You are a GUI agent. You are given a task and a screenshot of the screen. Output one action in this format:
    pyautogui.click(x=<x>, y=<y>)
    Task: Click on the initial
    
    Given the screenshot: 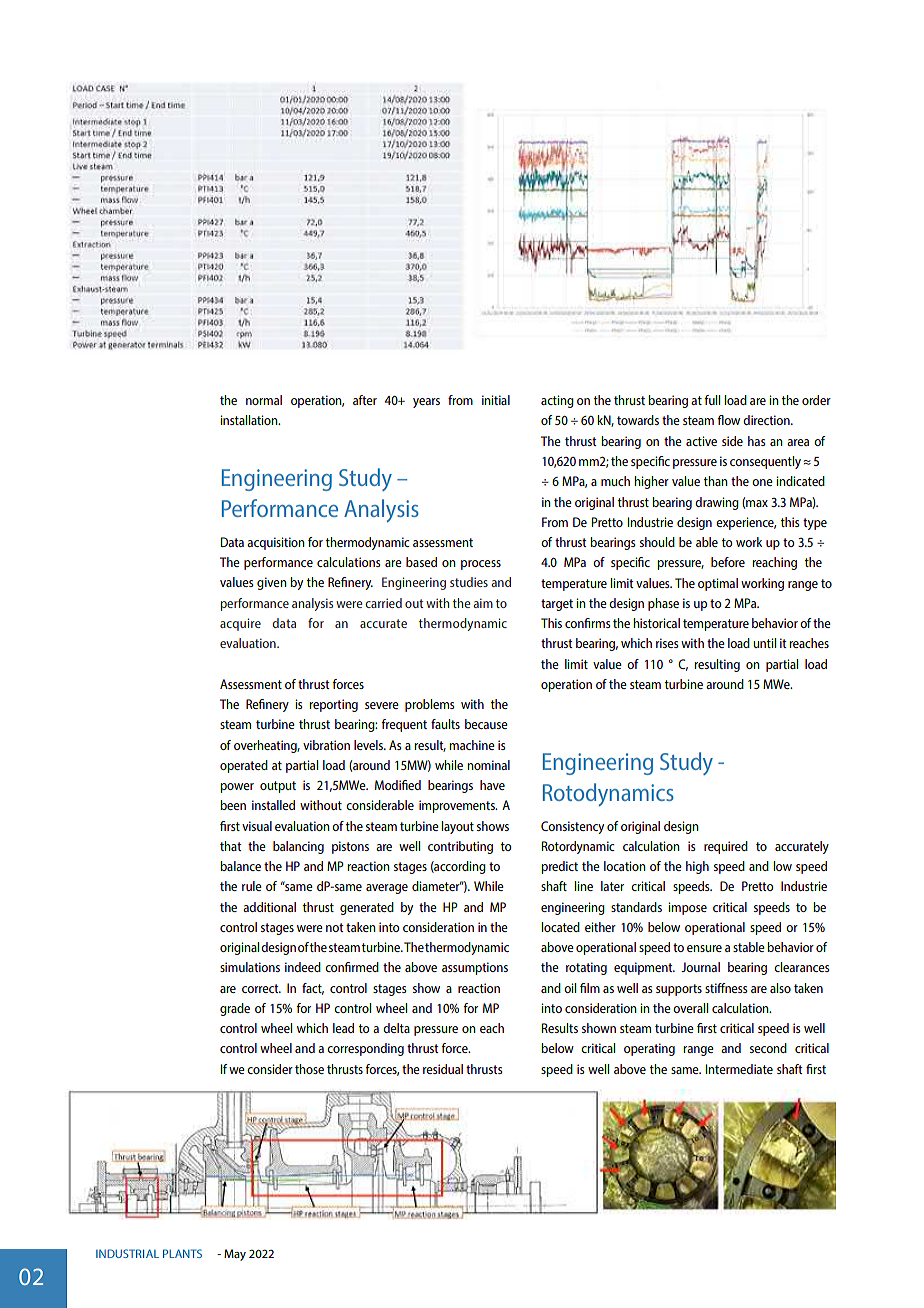 What is the action you would take?
    pyautogui.click(x=496, y=400)
